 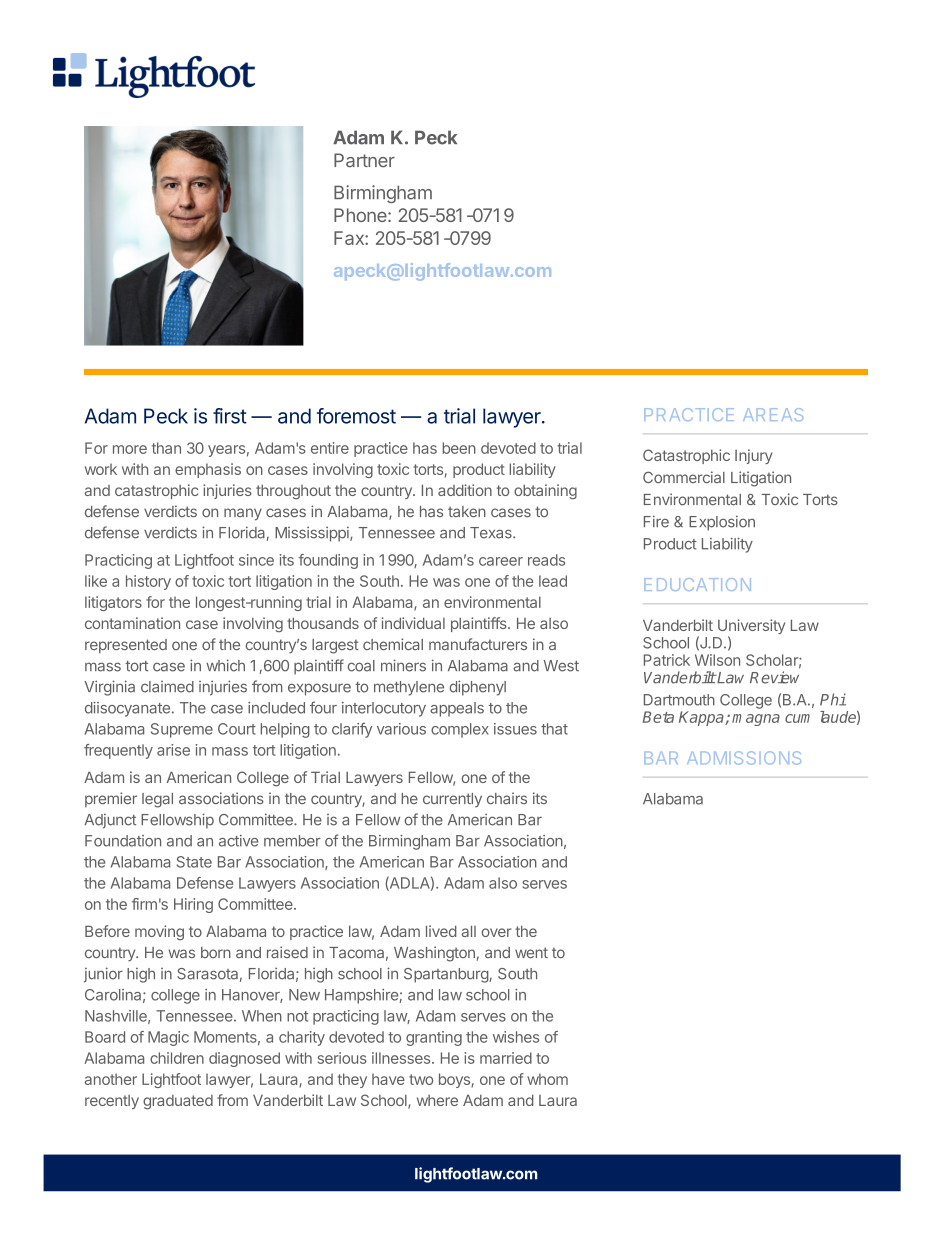 I want to click on AREAS, so click(x=773, y=414).
